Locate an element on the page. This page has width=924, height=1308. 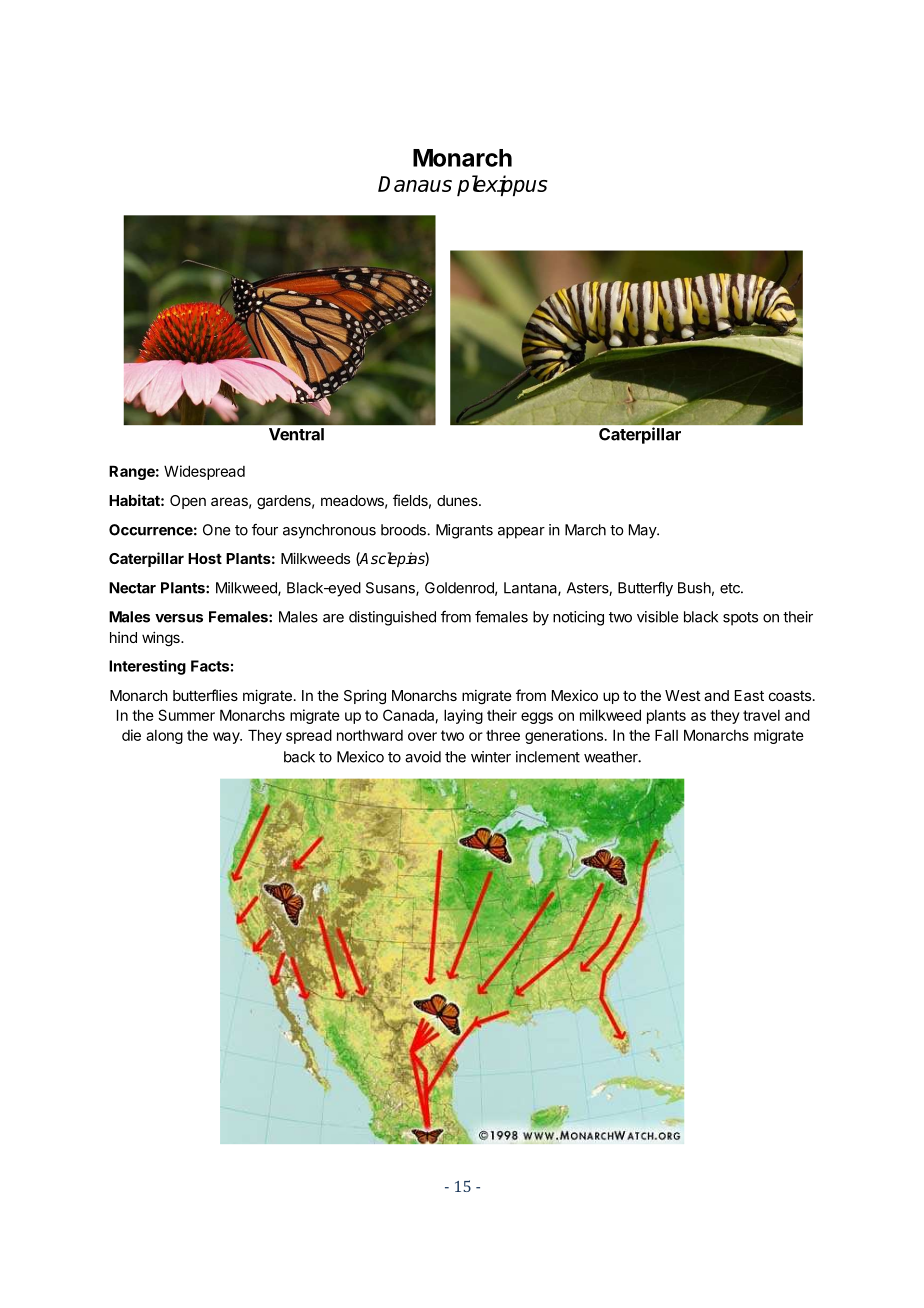
etc is located at coordinates (731, 588).
